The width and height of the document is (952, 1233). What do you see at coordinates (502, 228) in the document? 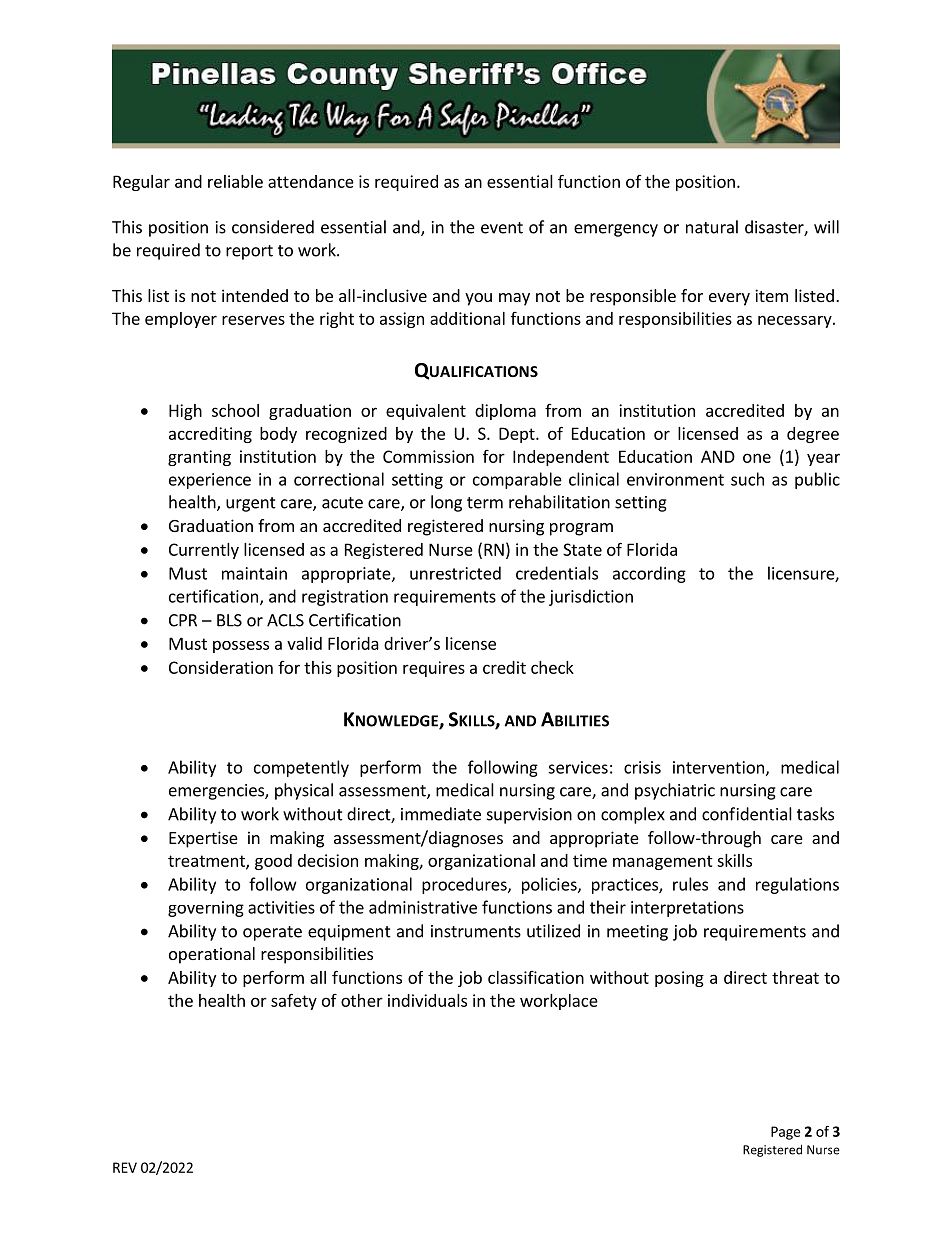
I see `event` at bounding box center [502, 228].
